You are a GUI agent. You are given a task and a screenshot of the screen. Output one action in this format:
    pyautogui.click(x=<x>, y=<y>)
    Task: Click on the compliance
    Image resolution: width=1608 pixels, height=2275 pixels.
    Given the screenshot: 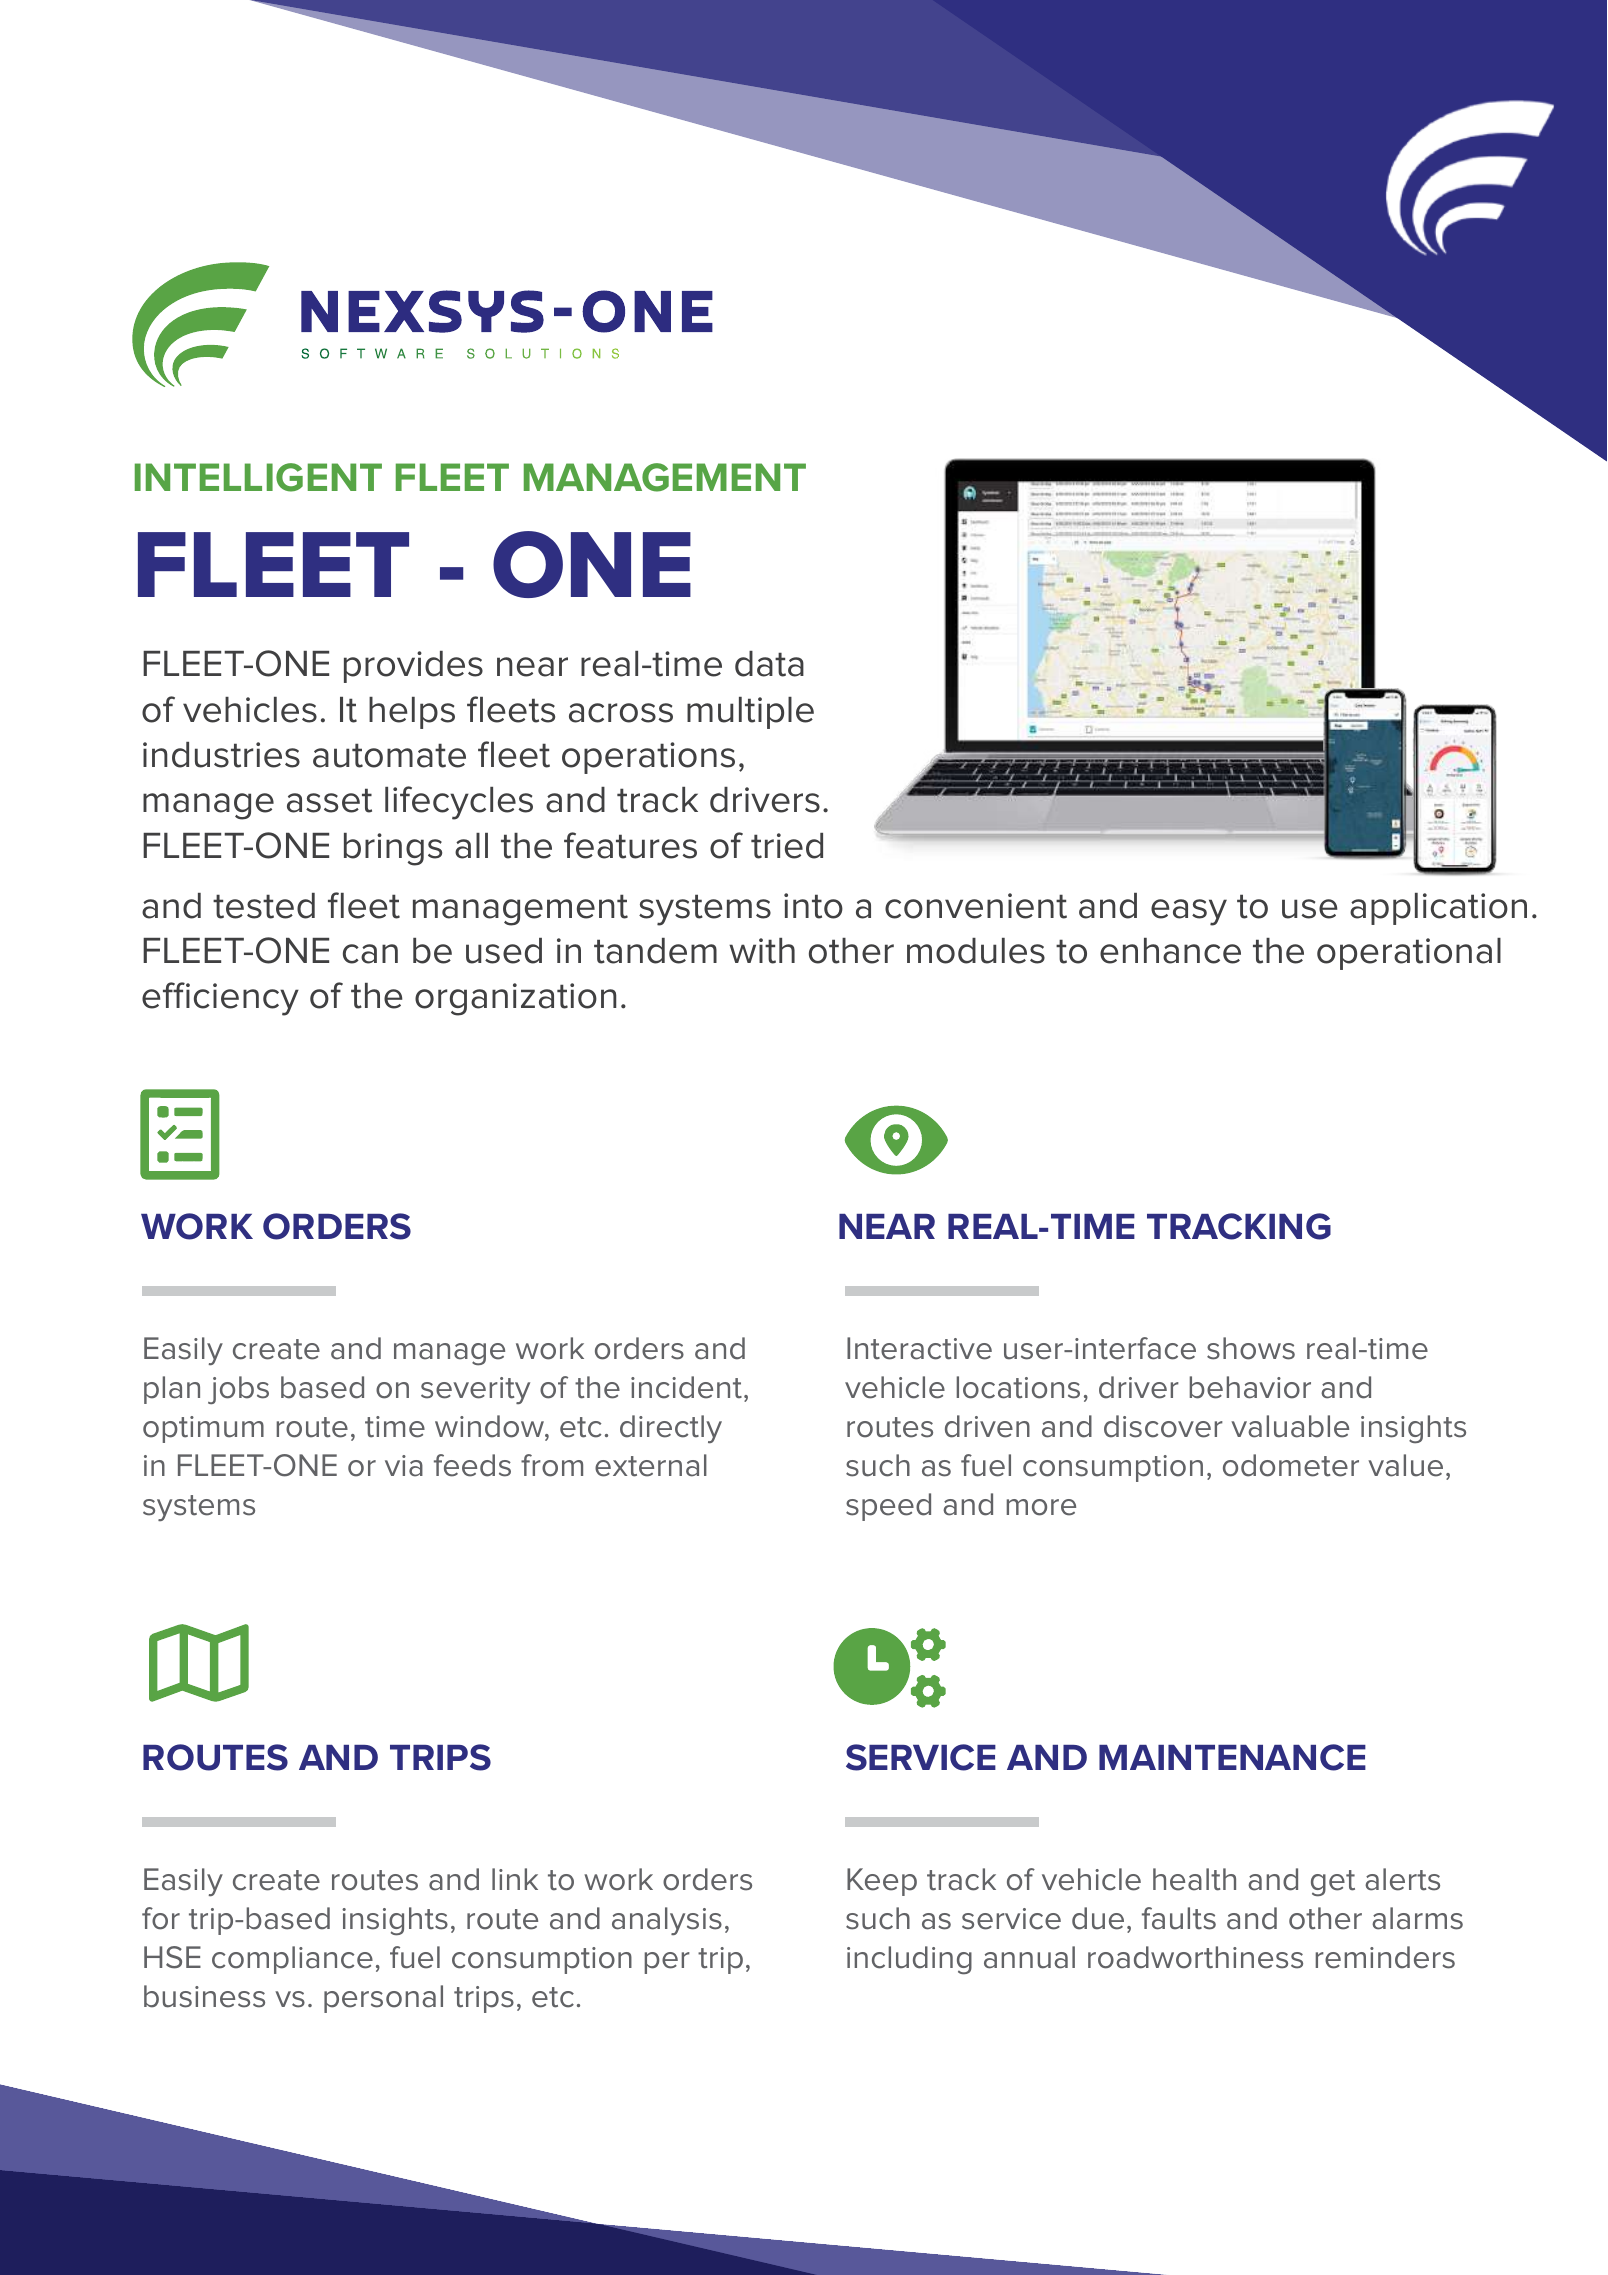 What is the action you would take?
    pyautogui.click(x=292, y=1960)
